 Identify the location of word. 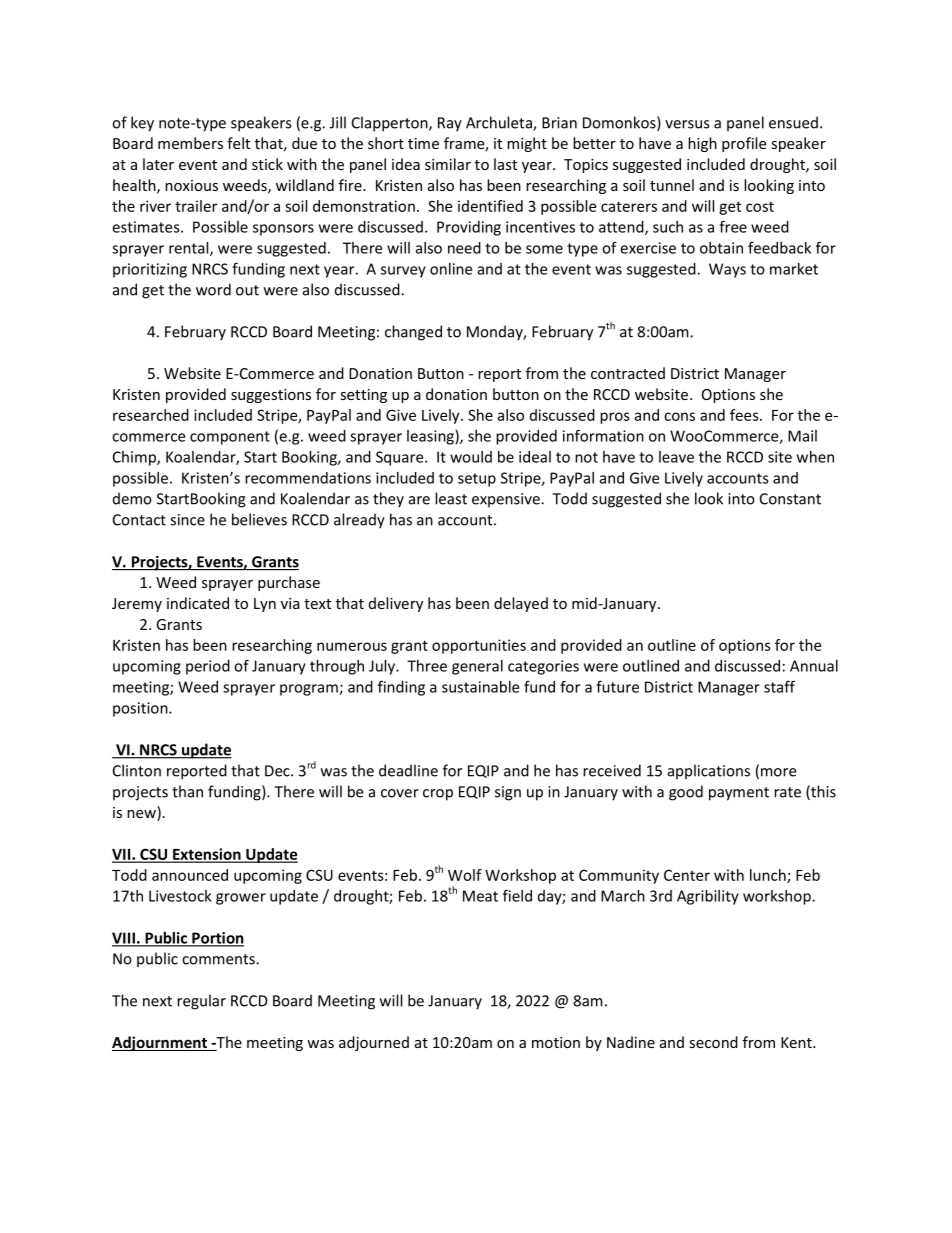
(213, 289).
